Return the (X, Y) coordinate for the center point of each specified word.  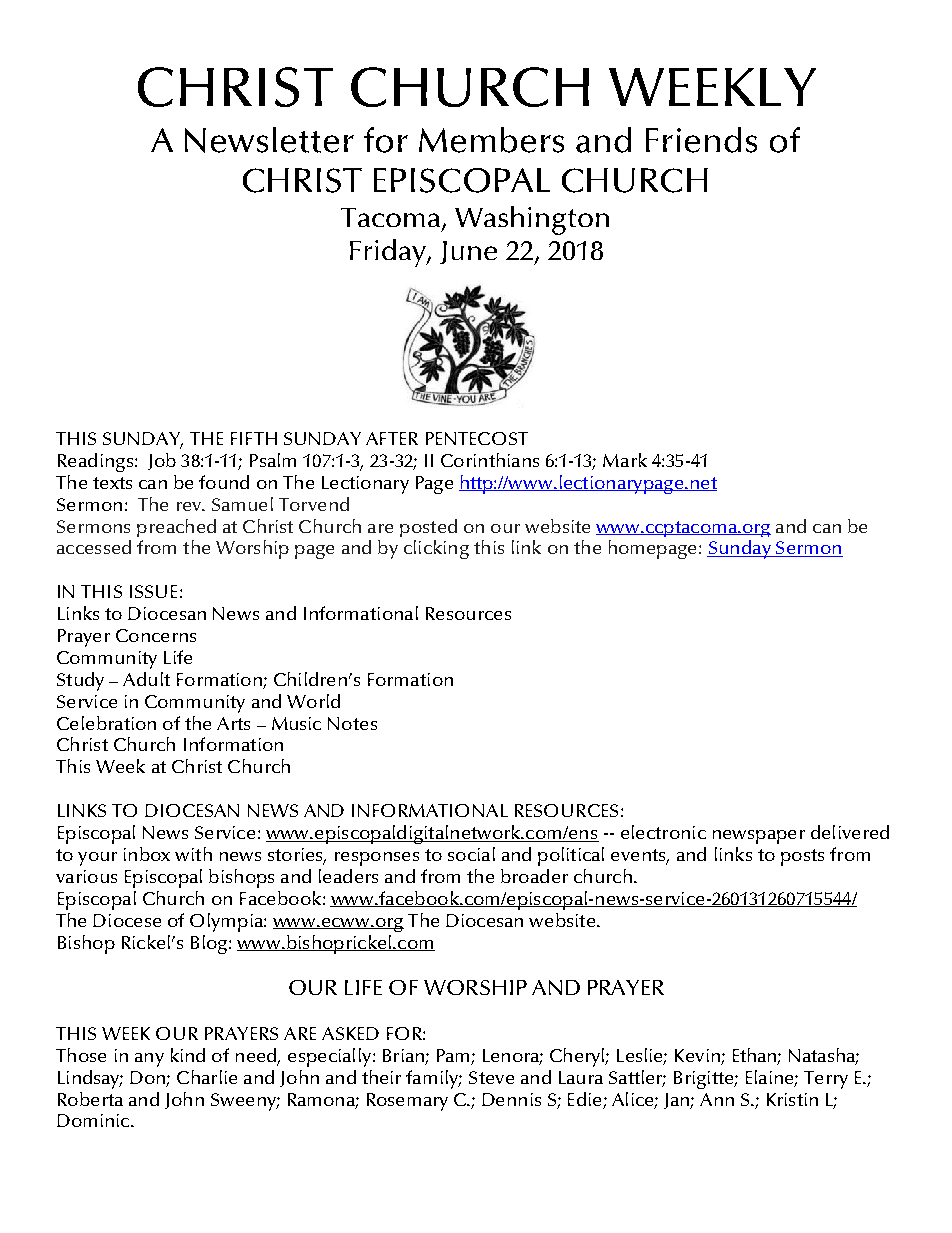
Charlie (207, 1077)
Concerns (156, 635)
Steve (491, 1077)
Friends (701, 140)
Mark (625, 460)
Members (491, 140)
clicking (436, 549)
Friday (389, 253)
